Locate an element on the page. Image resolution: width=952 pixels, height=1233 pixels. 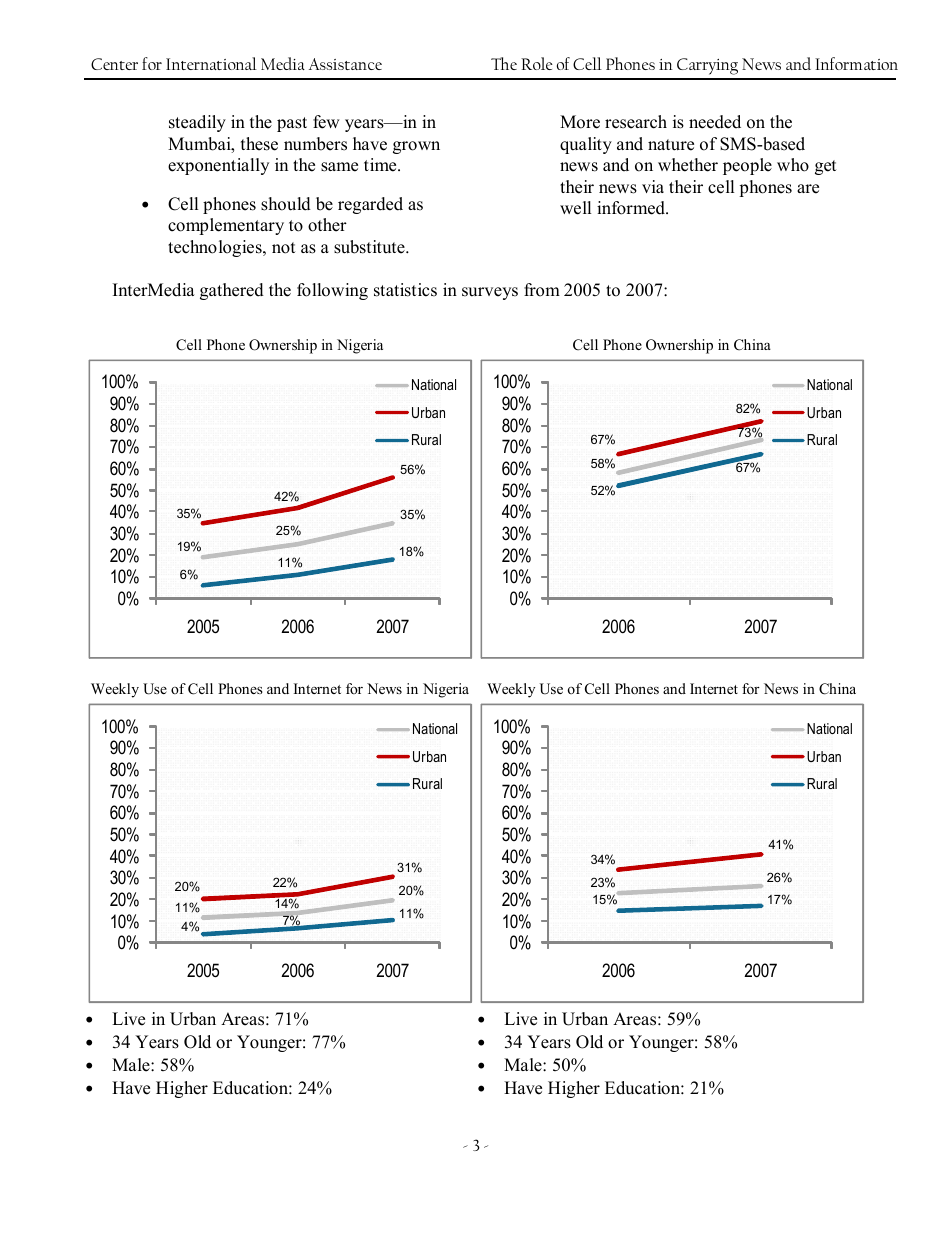
who is located at coordinates (793, 165).
